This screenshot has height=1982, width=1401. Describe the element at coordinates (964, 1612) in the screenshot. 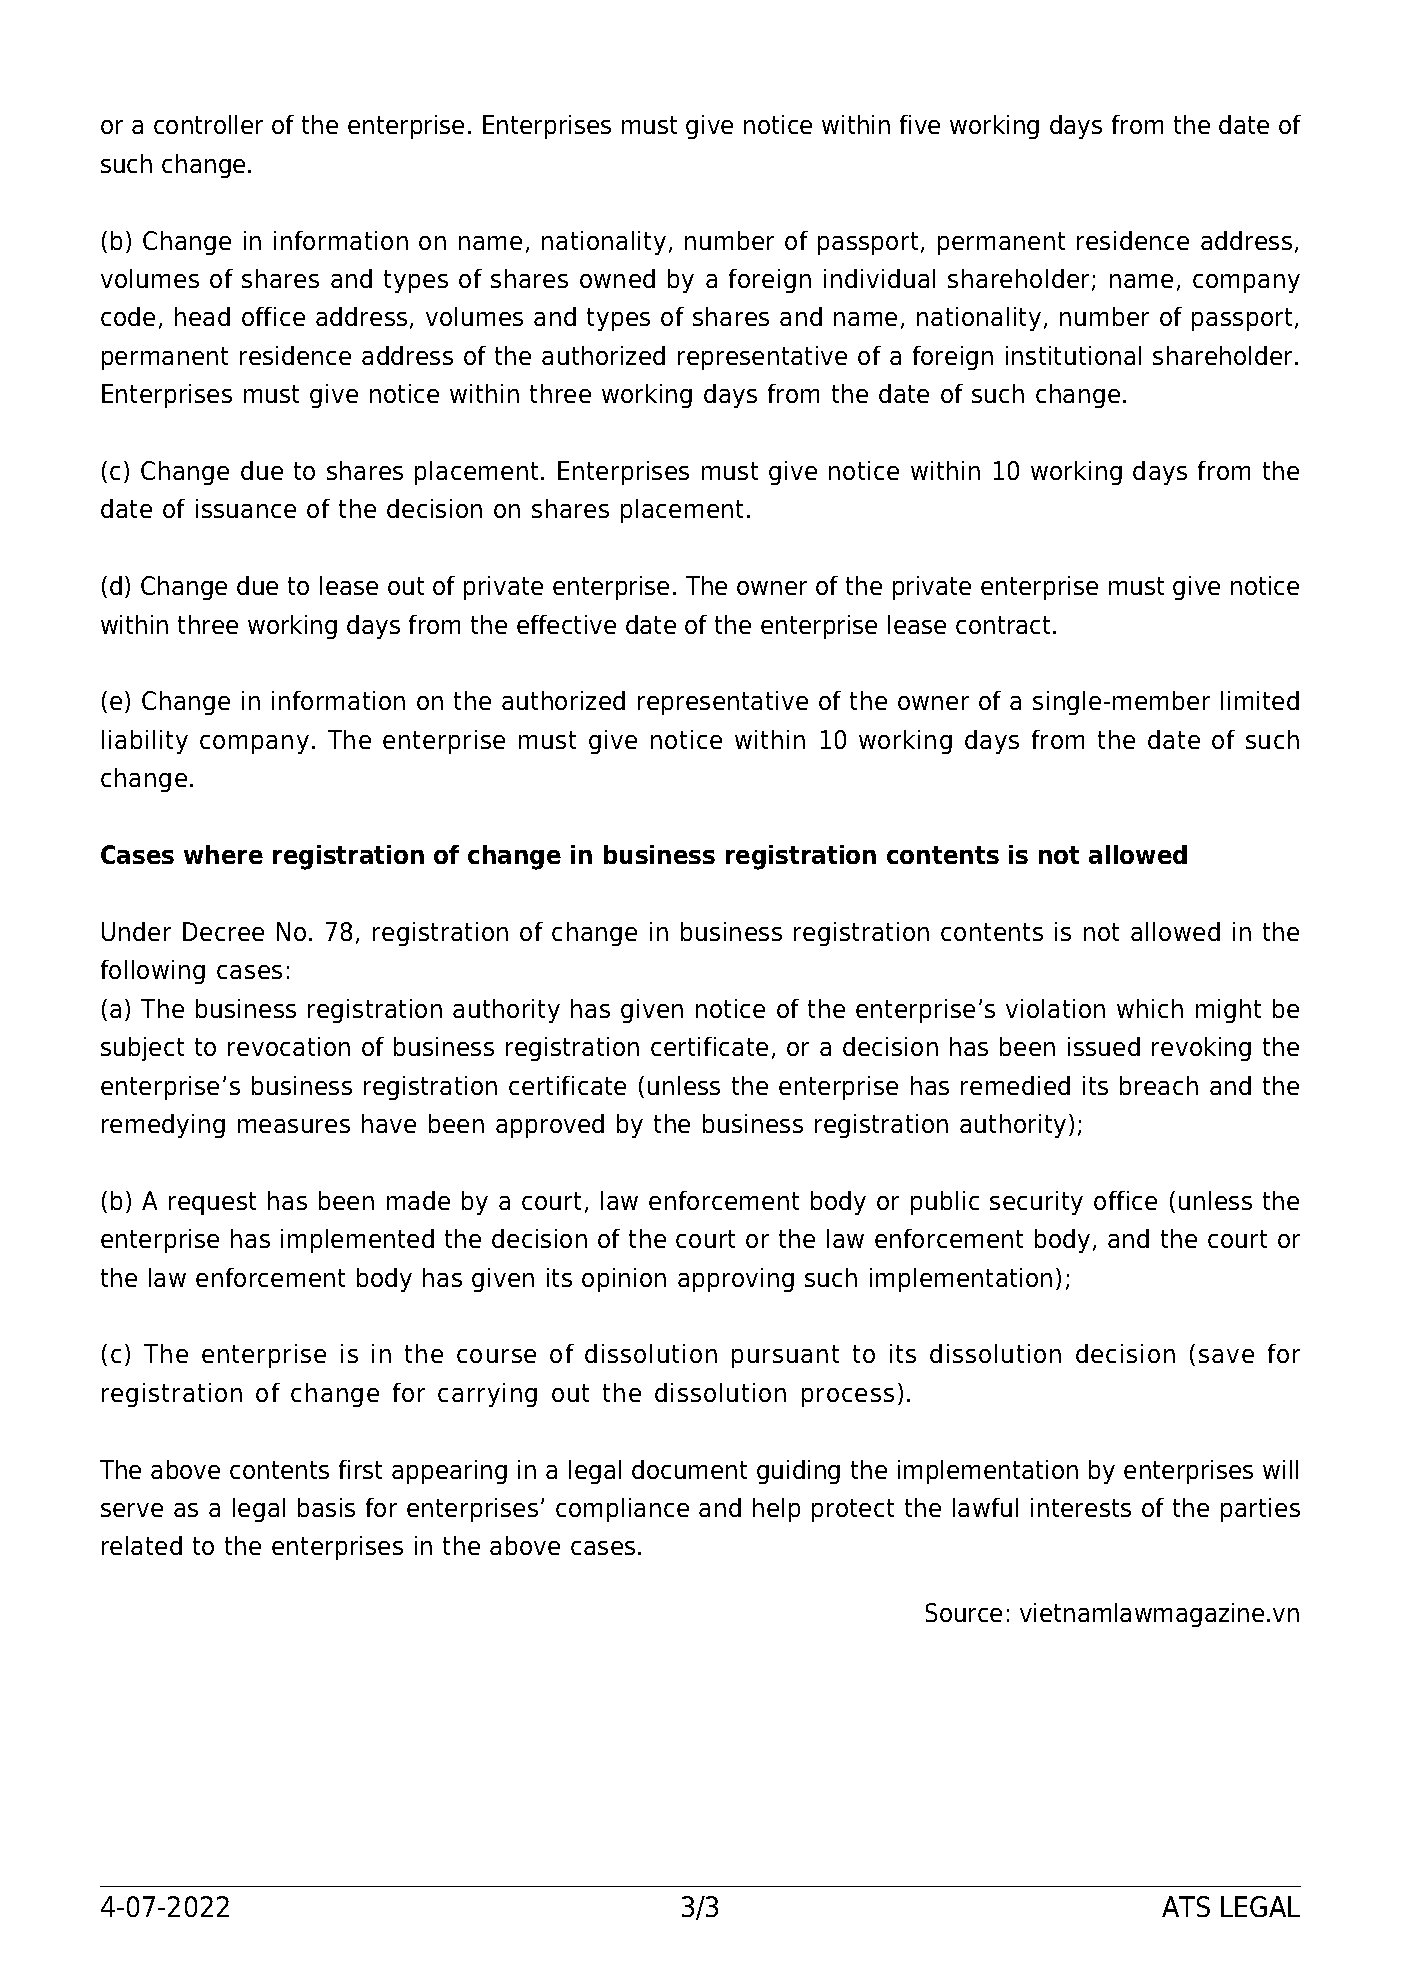

I see `Source` at that location.
